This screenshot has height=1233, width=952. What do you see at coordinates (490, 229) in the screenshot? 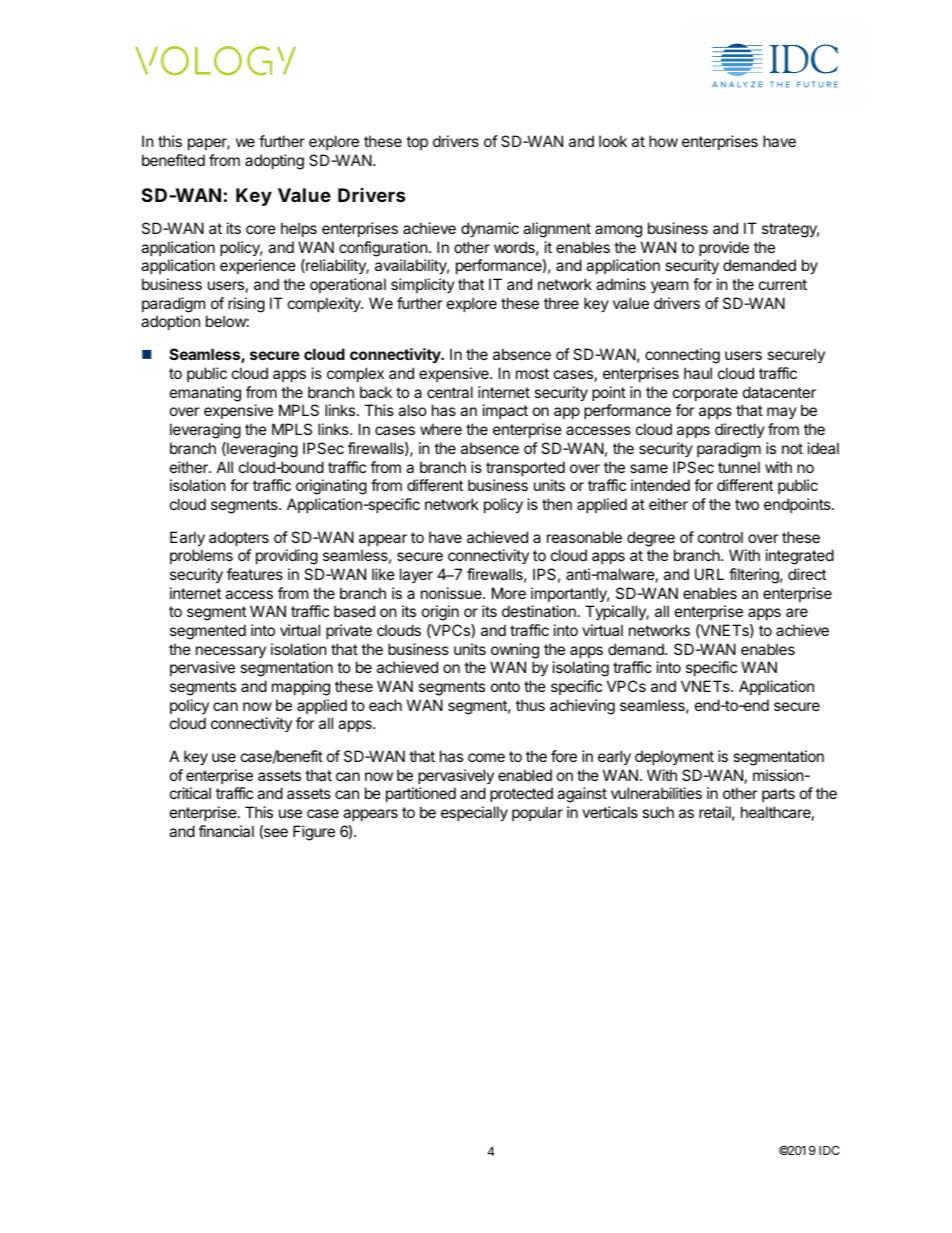
I see `dynamic` at bounding box center [490, 229].
